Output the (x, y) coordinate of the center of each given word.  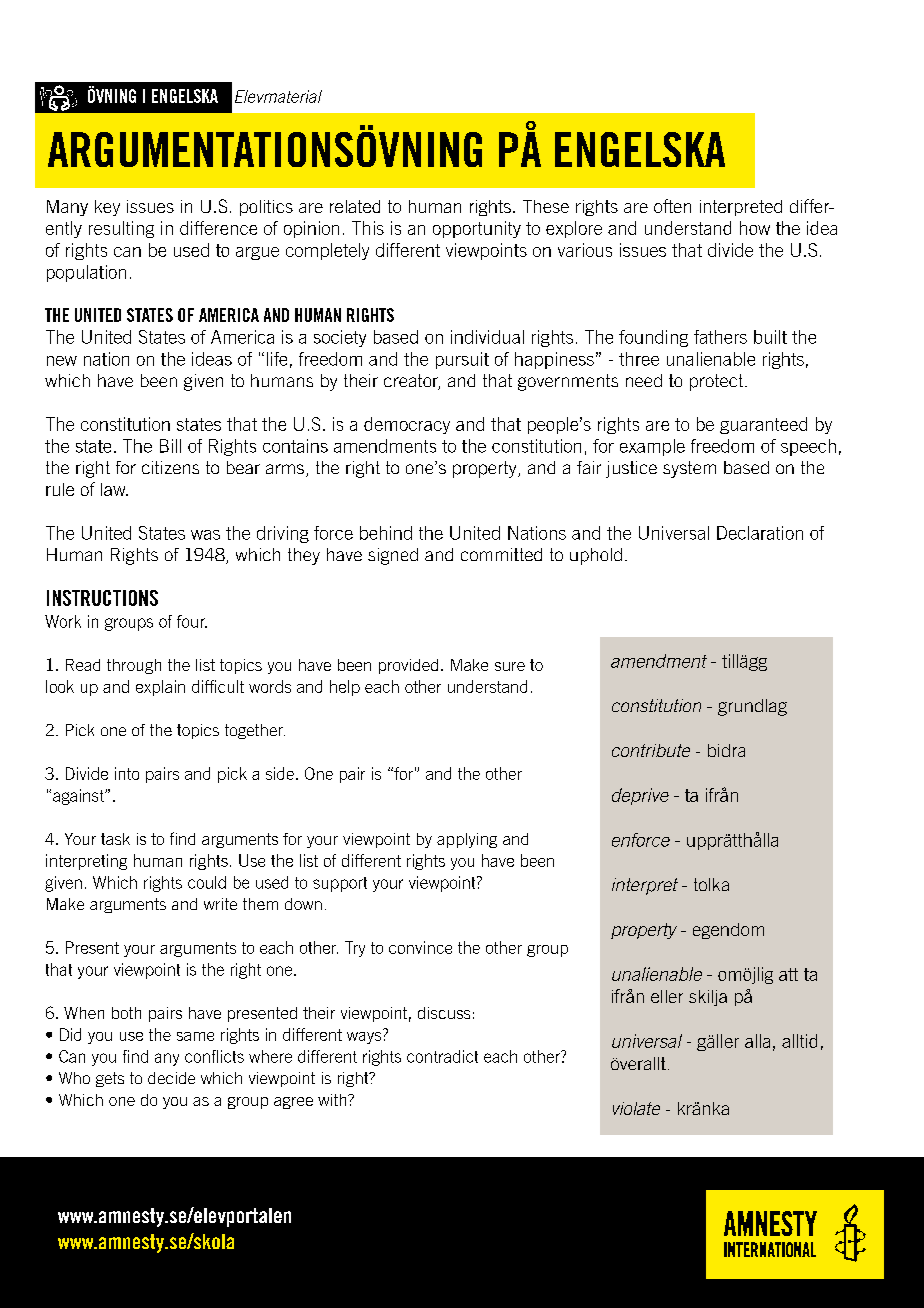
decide (171, 1078)
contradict (442, 1056)
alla (757, 1041)
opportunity (477, 229)
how (755, 228)
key (107, 208)
